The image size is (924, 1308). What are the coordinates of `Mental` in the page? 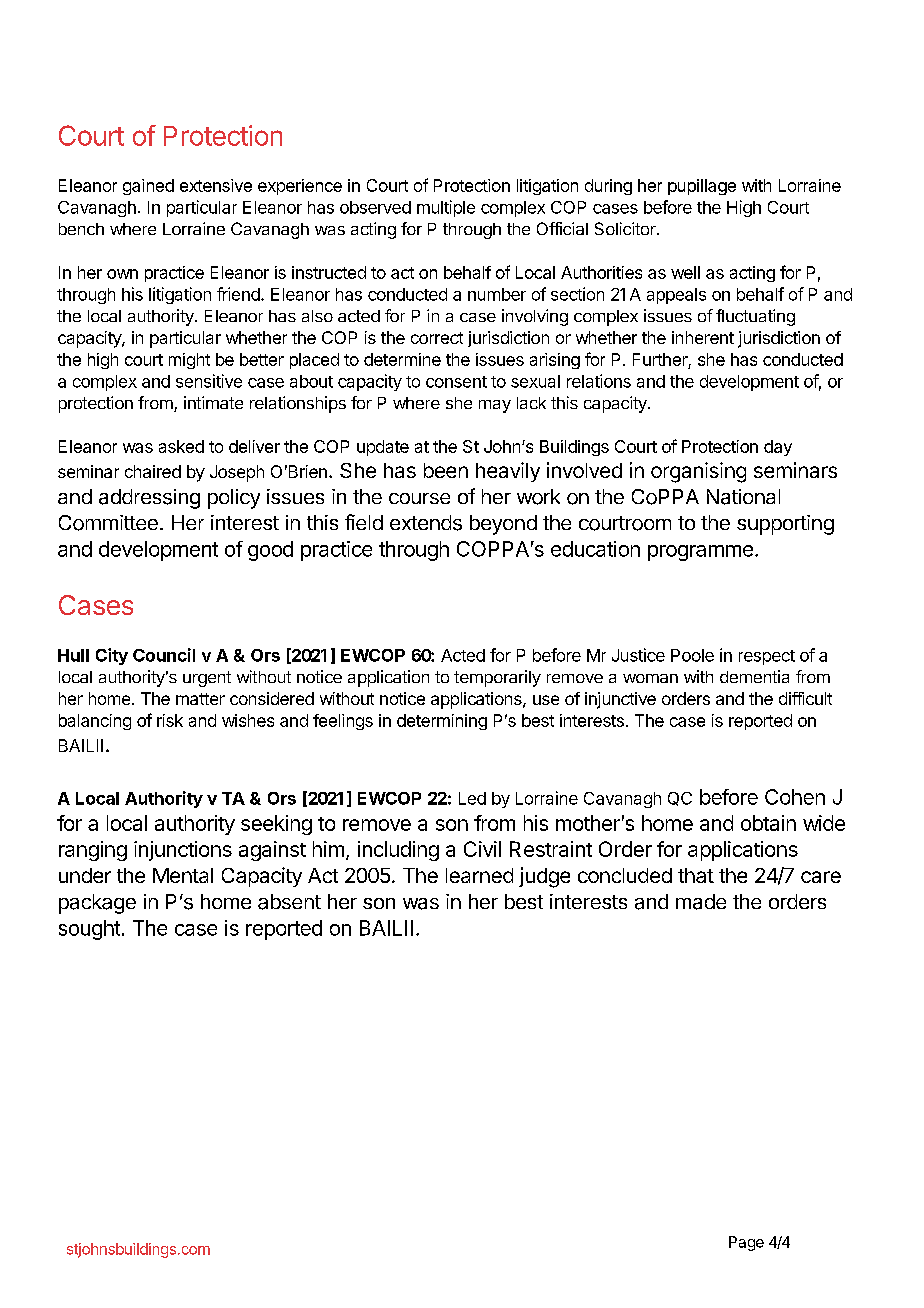 It's located at (183, 875).
